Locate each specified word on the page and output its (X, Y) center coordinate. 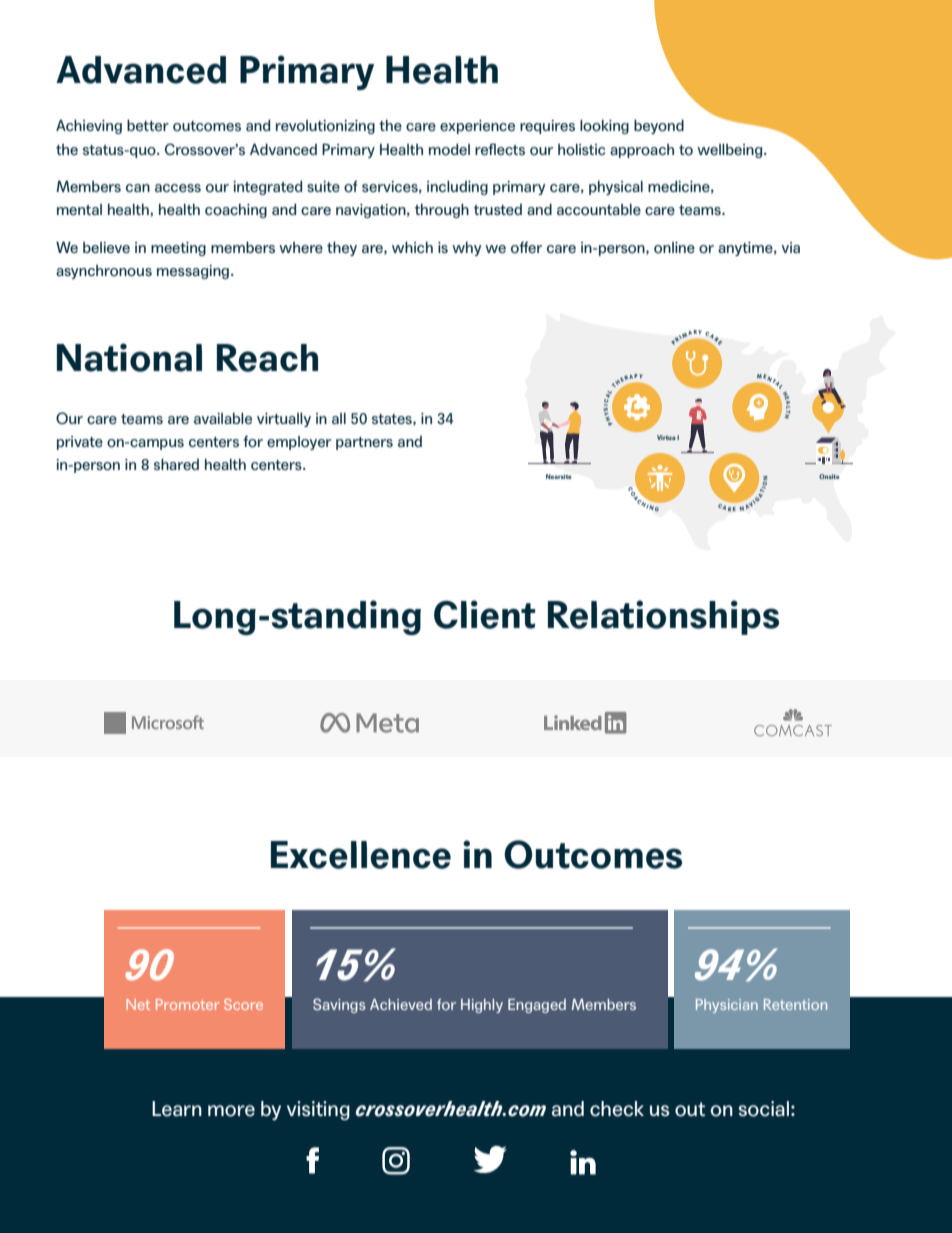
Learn (177, 1109)
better (148, 125)
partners (364, 443)
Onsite (829, 476)
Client (485, 614)
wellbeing (731, 150)
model (449, 149)
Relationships (663, 617)
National (129, 357)
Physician (727, 1006)
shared (176, 464)
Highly (482, 1006)
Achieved (401, 1004)
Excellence (361, 855)
